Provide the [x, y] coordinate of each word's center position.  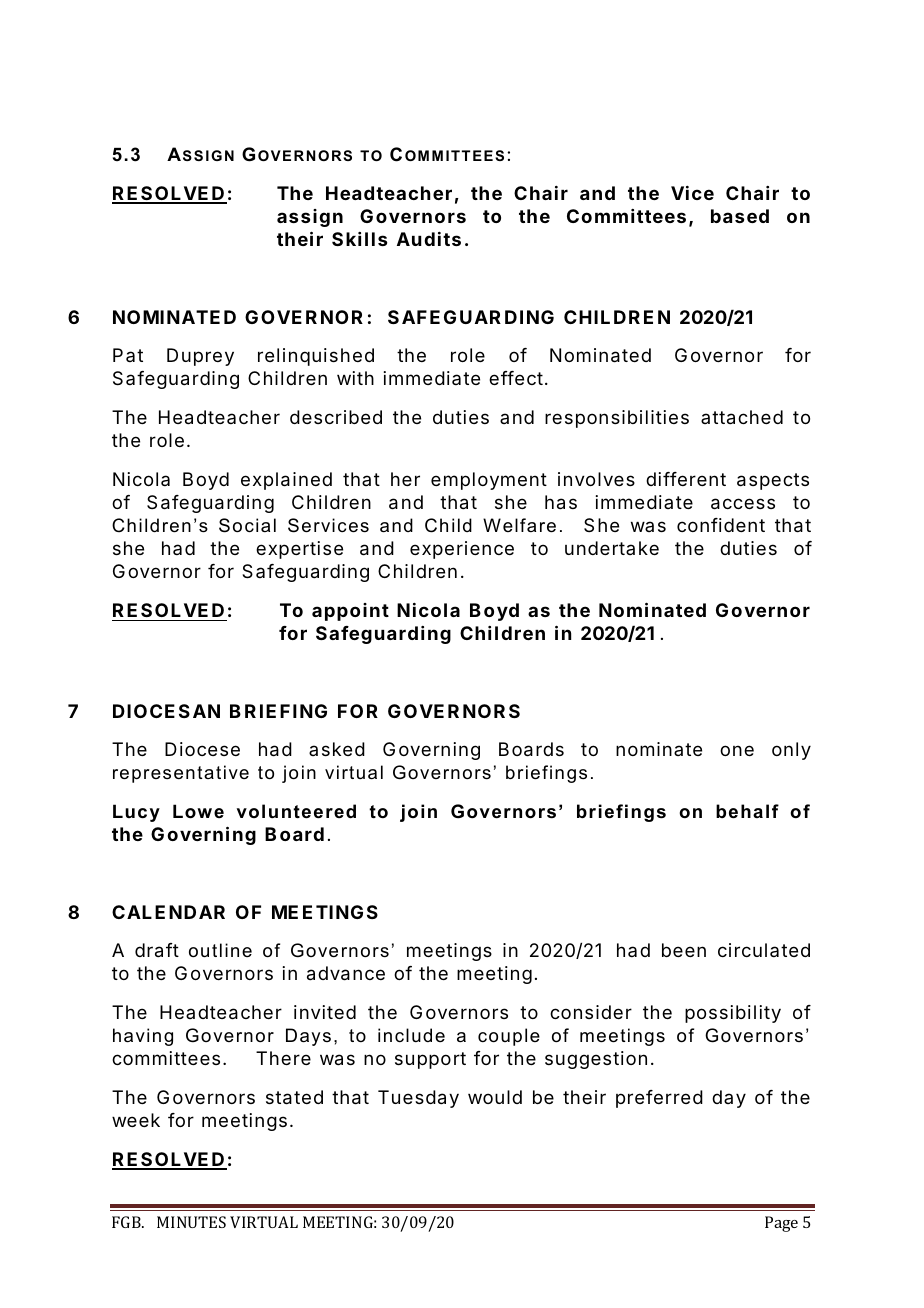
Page [781, 1224]
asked [337, 749]
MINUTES [191, 1222]
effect [516, 378]
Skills [359, 239]
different [686, 479]
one [737, 750]
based [740, 216]
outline [220, 950]
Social [247, 525]
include [411, 1035]
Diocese [202, 749]
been [684, 950]
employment [489, 481]
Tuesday [418, 1099]
